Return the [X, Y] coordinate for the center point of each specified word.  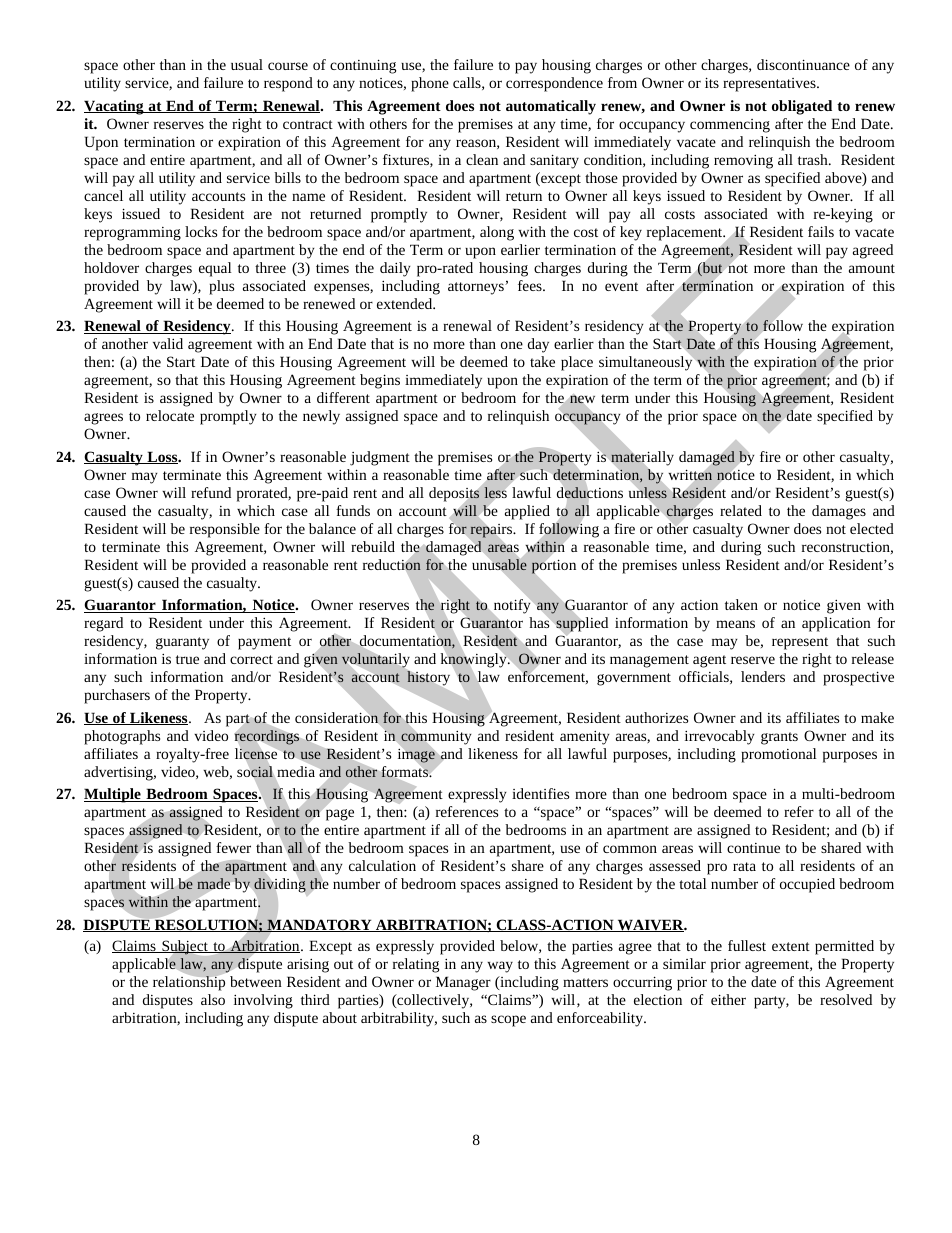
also [213, 999]
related [741, 510]
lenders [763, 676]
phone [430, 84]
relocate [170, 415]
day [538, 345]
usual [247, 64]
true [187, 659]
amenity [585, 738]
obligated [802, 107]
